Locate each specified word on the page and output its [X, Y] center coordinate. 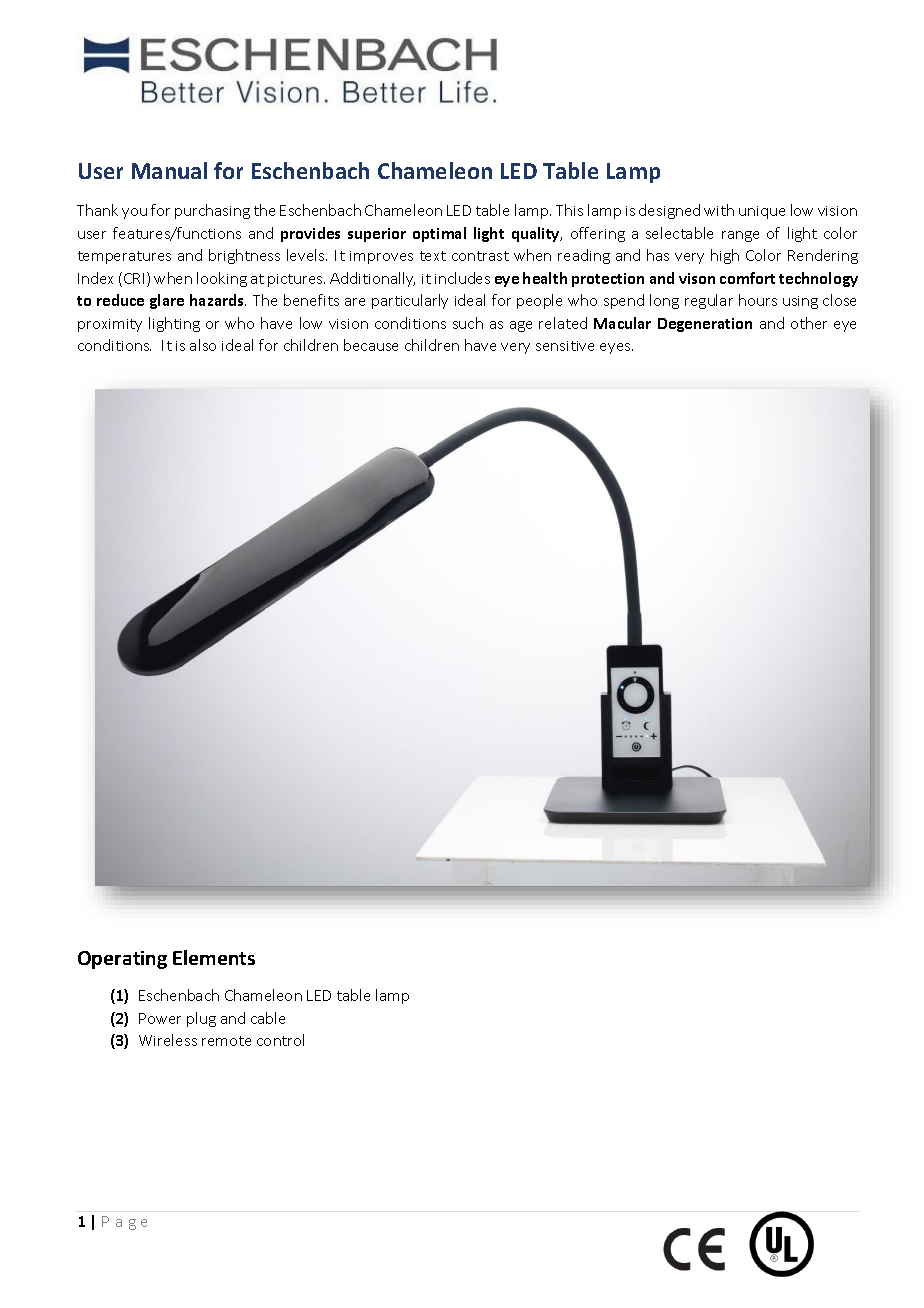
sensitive [565, 346]
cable [268, 1018]
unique [762, 212]
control [280, 1040]
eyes [616, 348]
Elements [214, 957]
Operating [122, 960]
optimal [439, 234]
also [203, 345]
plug [201, 1019]
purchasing [212, 211]
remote [226, 1041]
